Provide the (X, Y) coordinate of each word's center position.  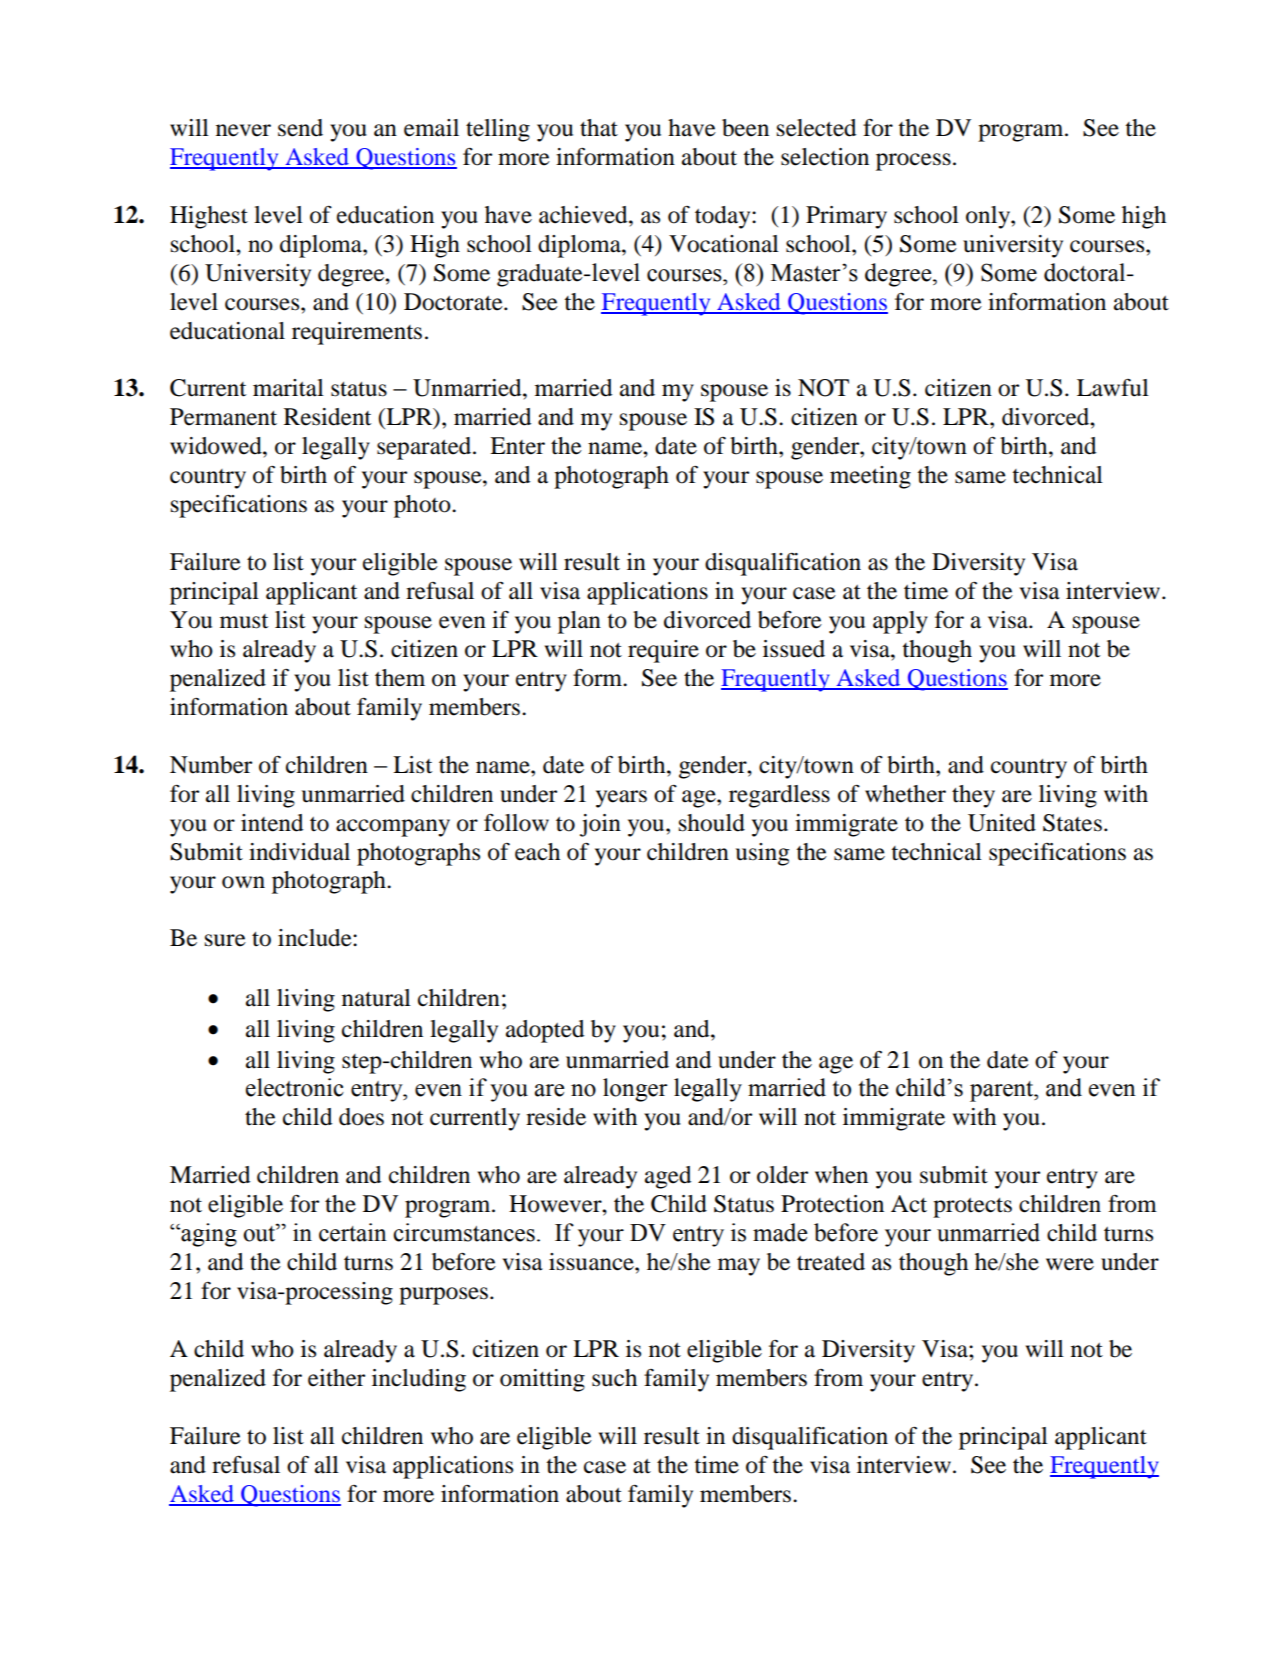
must (244, 621)
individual (299, 852)
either (336, 1378)
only (989, 217)
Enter (517, 446)
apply (900, 622)
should (712, 823)
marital (288, 388)
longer (635, 1090)
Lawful (1113, 388)
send (300, 128)
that (599, 128)
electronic (295, 1087)
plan (579, 622)
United (1002, 823)
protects (972, 1208)
